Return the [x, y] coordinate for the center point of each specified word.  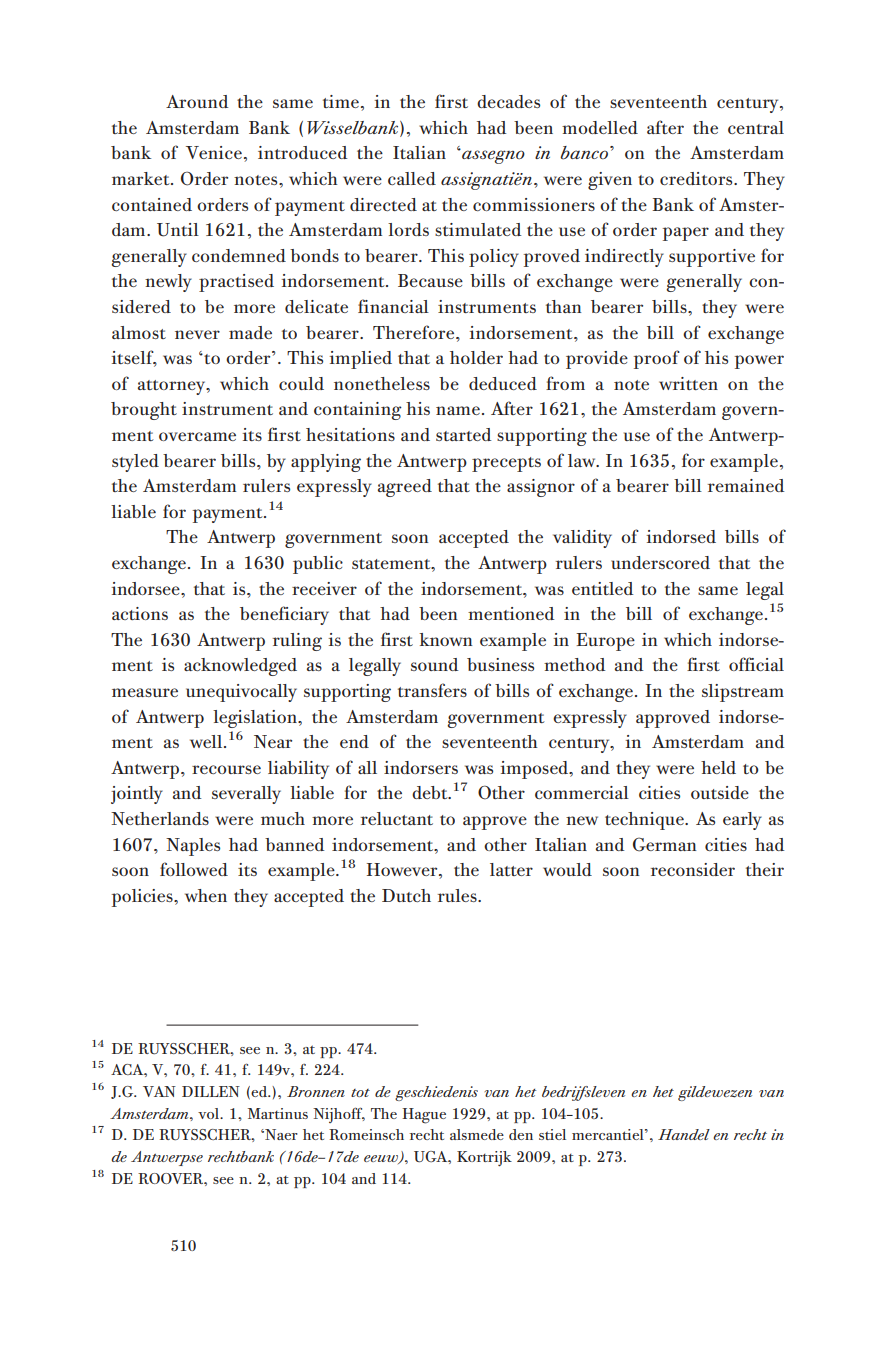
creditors [697, 178]
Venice [214, 152]
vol [210, 1113]
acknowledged [240, 667]
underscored [660, 562]
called [412, 178]
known [445, 639]
